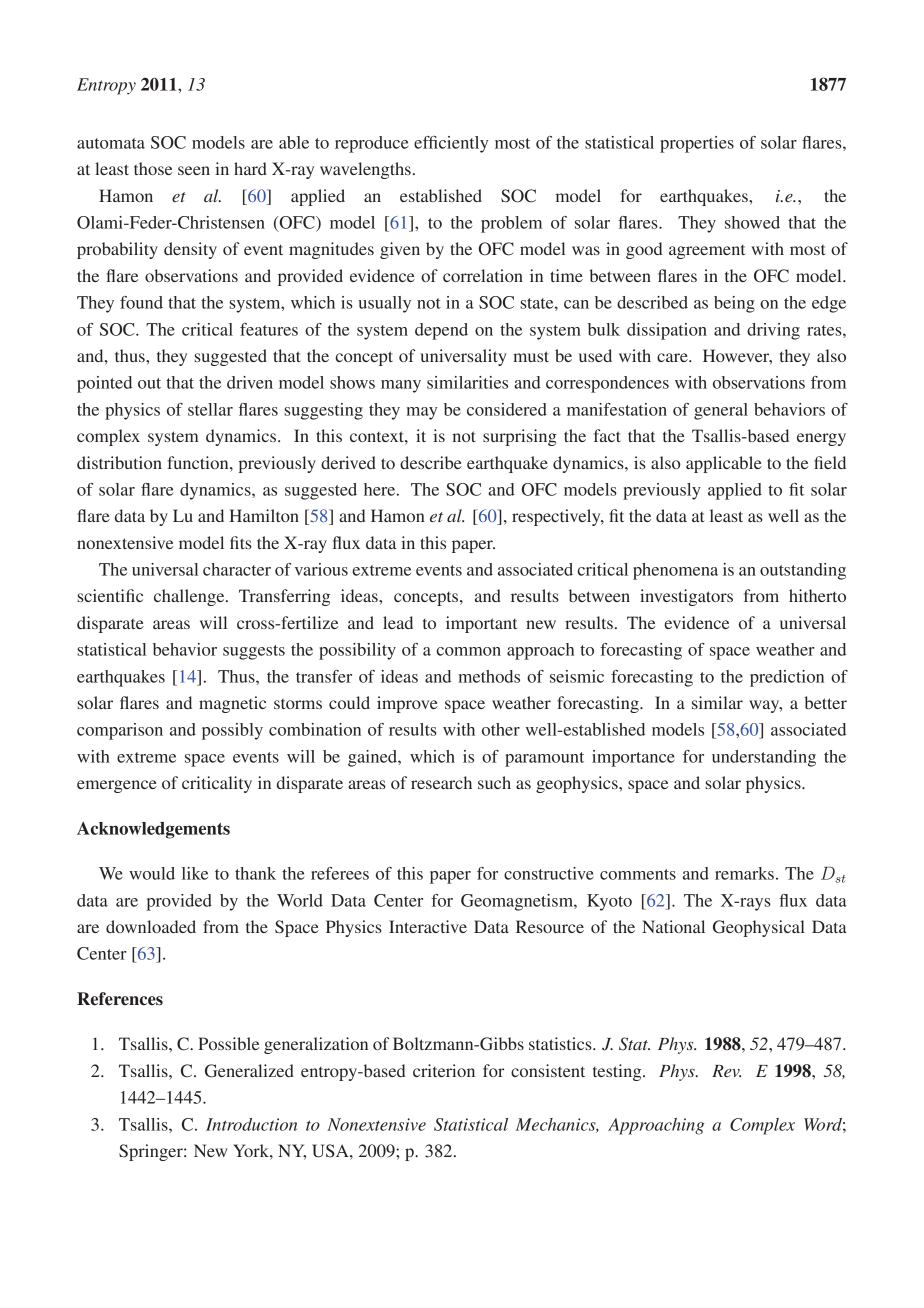 The width and height of the image is (924, 1308). Describe the element at coordinates (697, 144) in the image. I see `properties` at that location.
